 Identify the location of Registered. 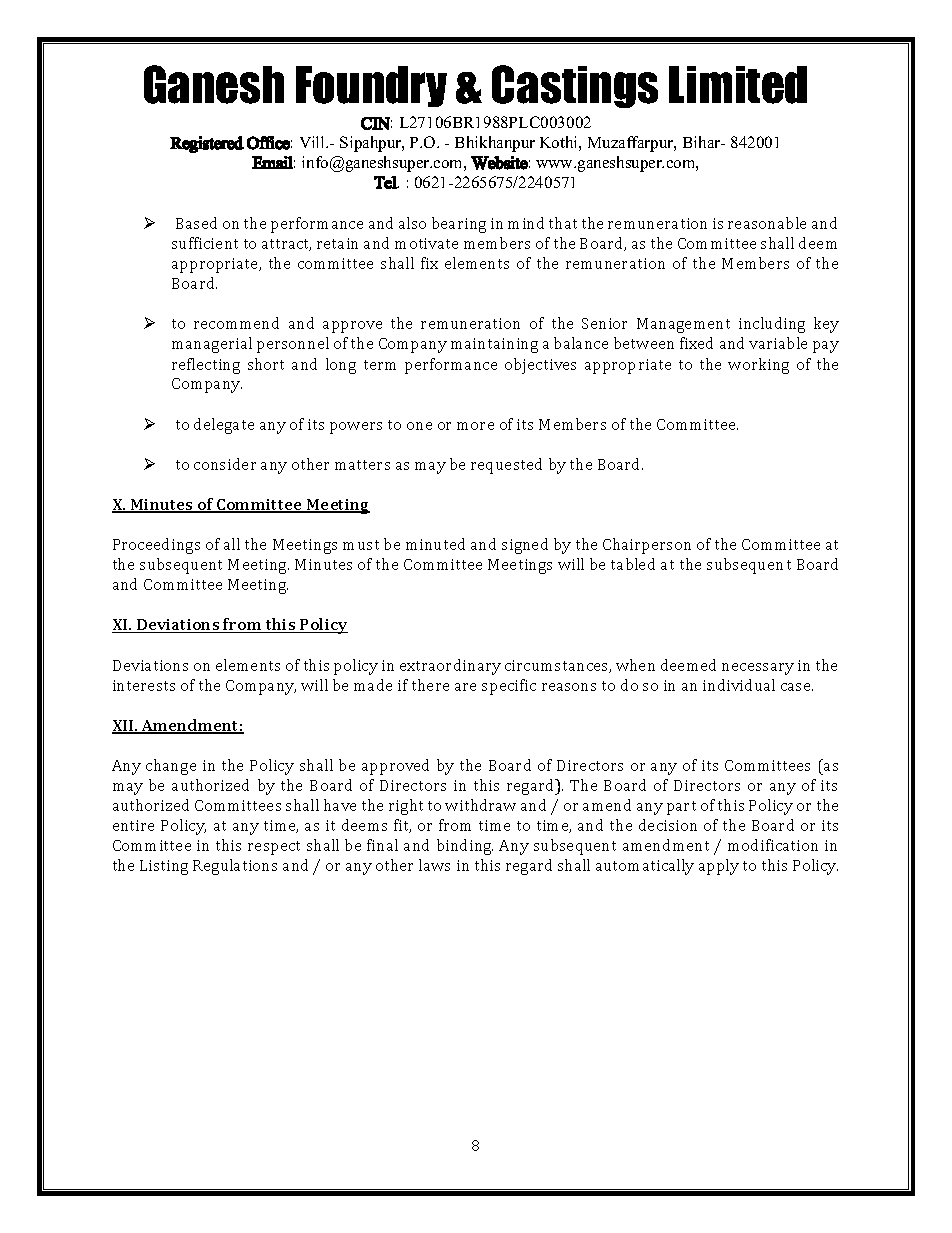
(207, 144).
